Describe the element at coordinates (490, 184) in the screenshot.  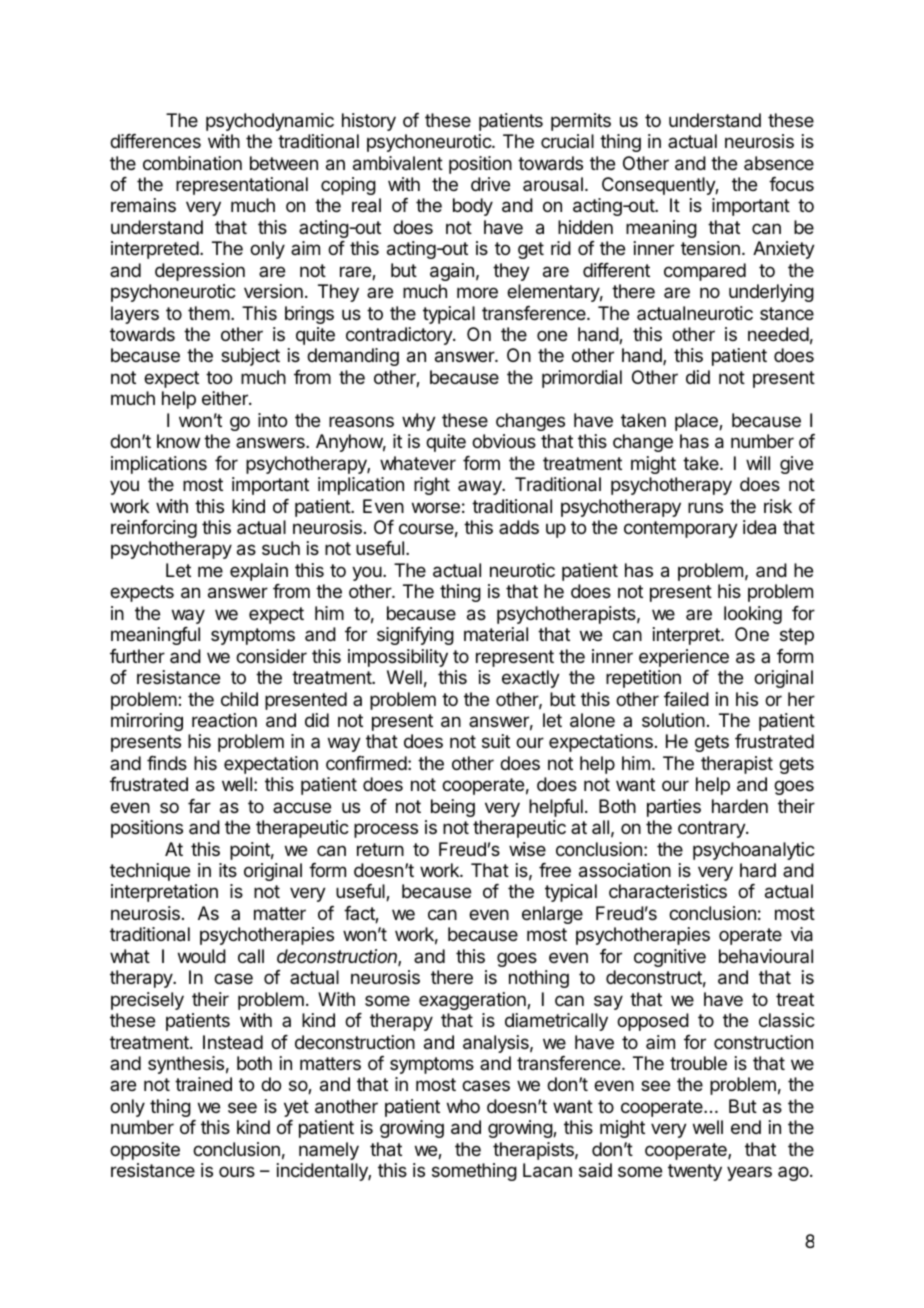
I see `drive` at that location.
